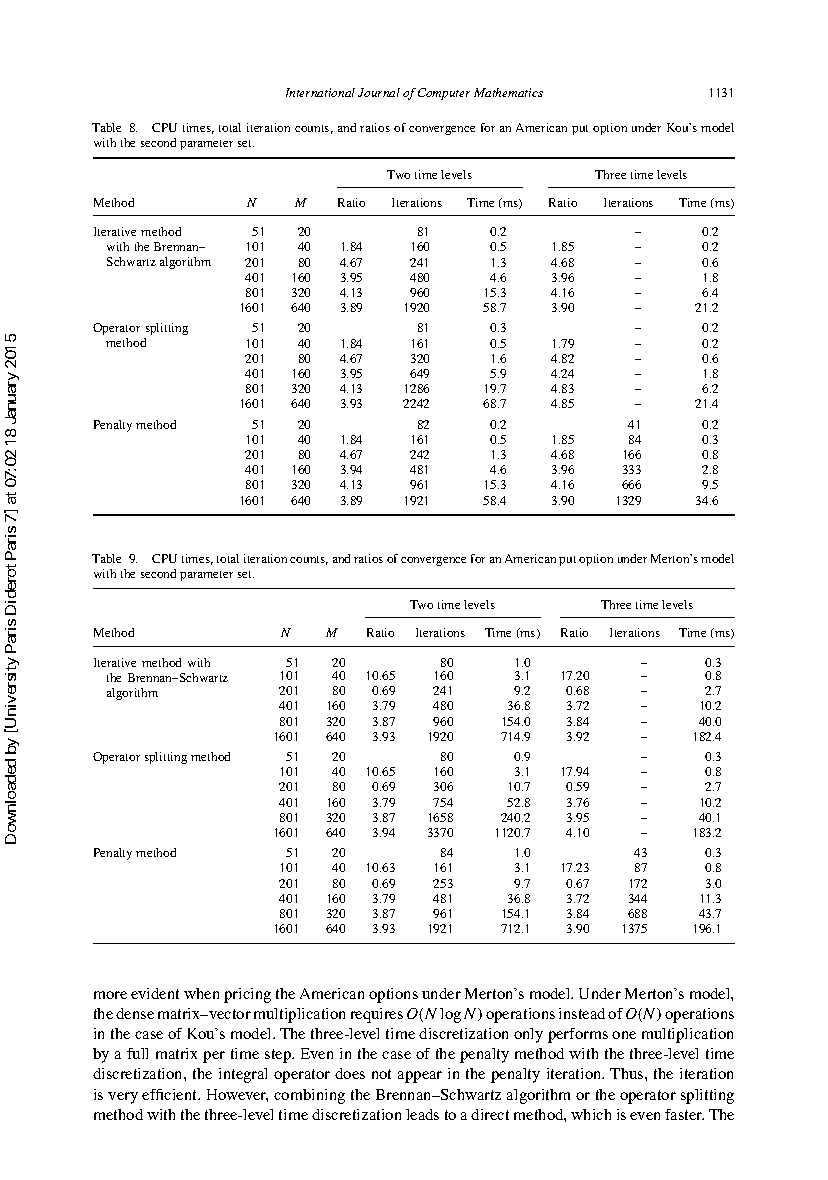  Describe the element at coordinates (578, 1035) in the page. I see `performs` at that location.
